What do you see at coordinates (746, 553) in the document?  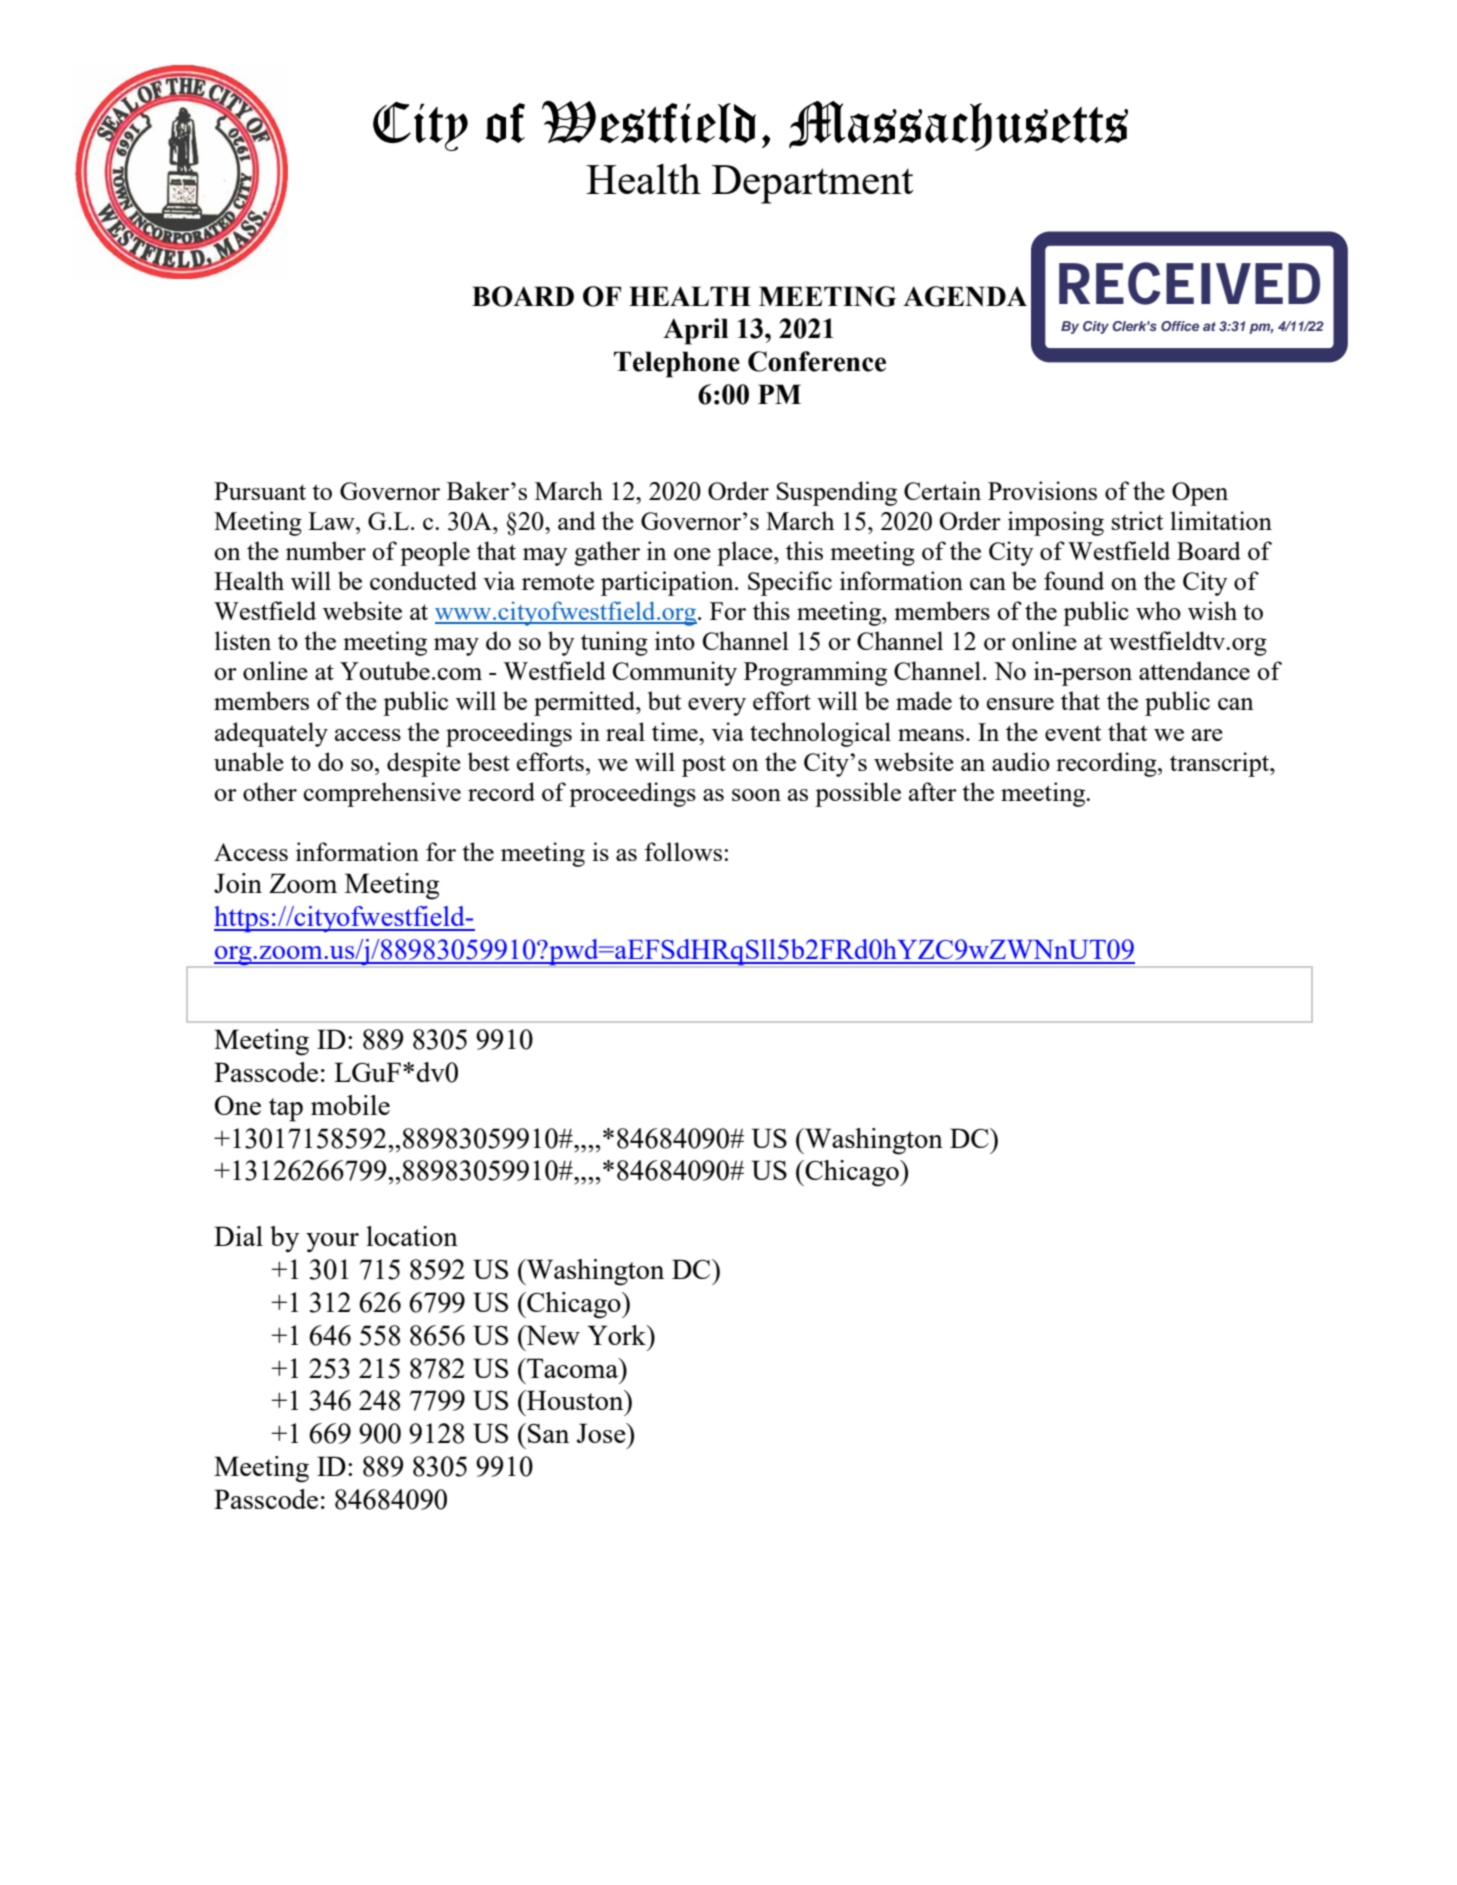 I see `place` at bounding box center [746, 553].
